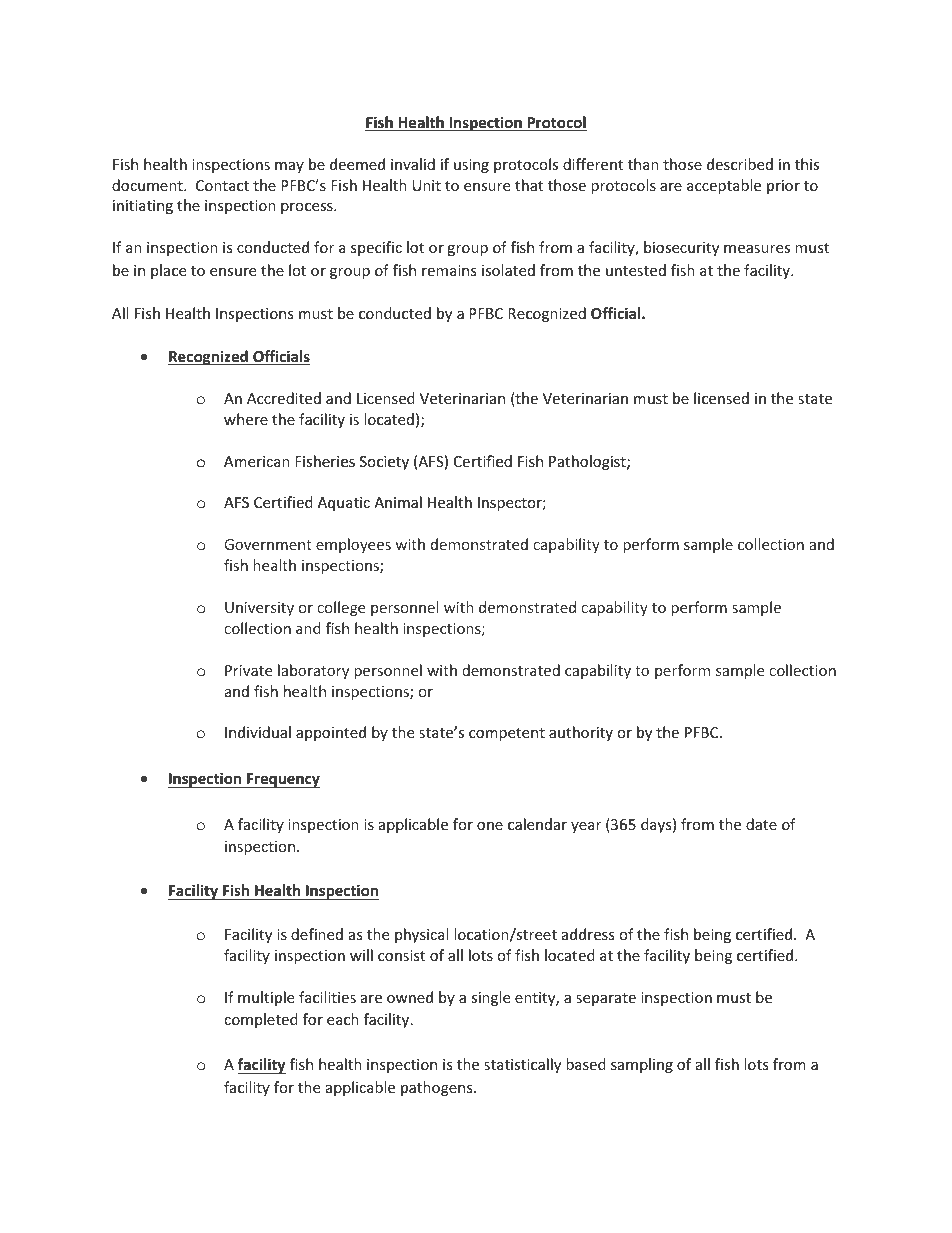 The image size is (952, 1233). What do you see at coordinates (261, 1020) in the document?
I see `completed` at bounding box center [261, 1020].
